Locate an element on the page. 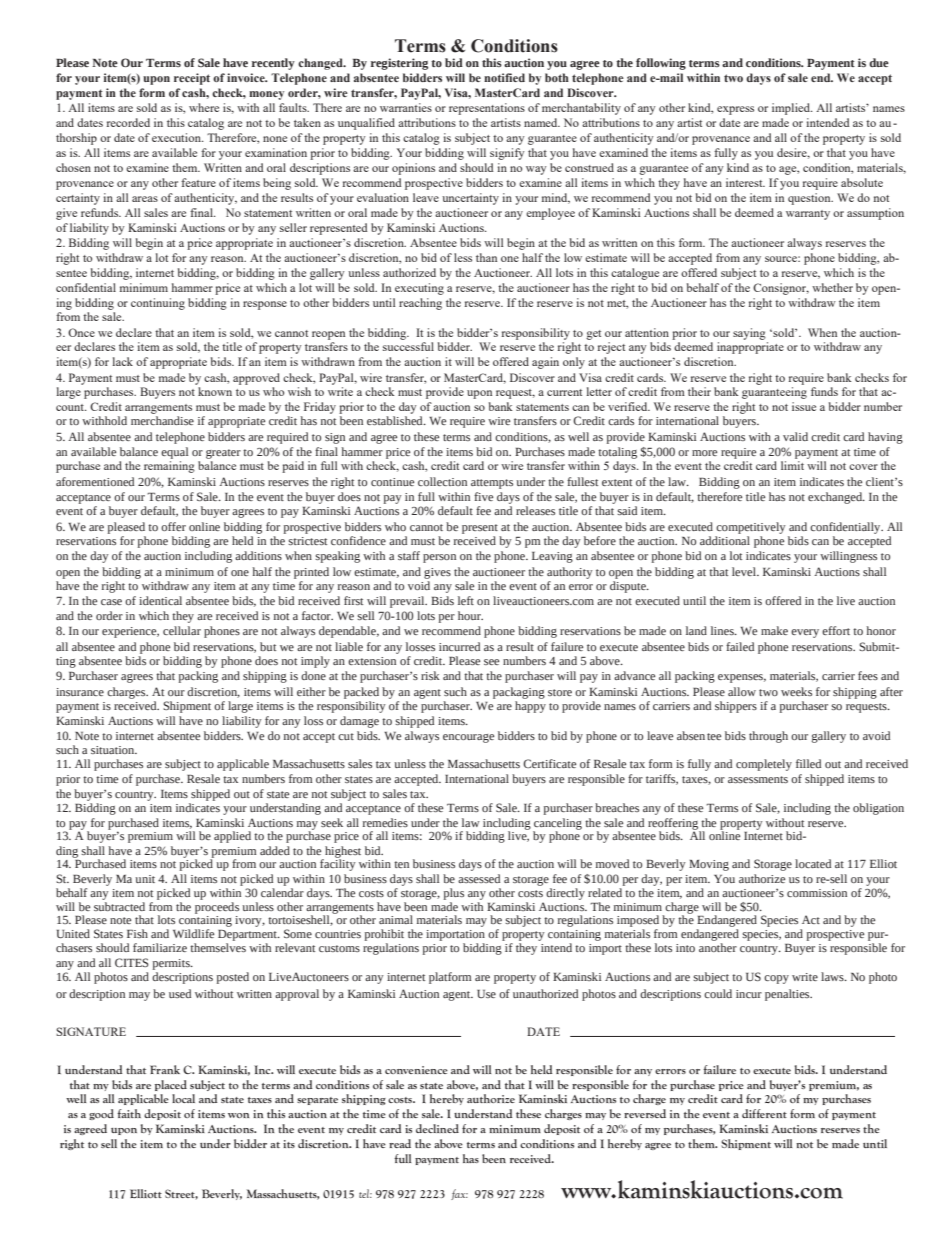 The width and height of the image is (952, 1233). assessments is located at coordinates (758, 779).
